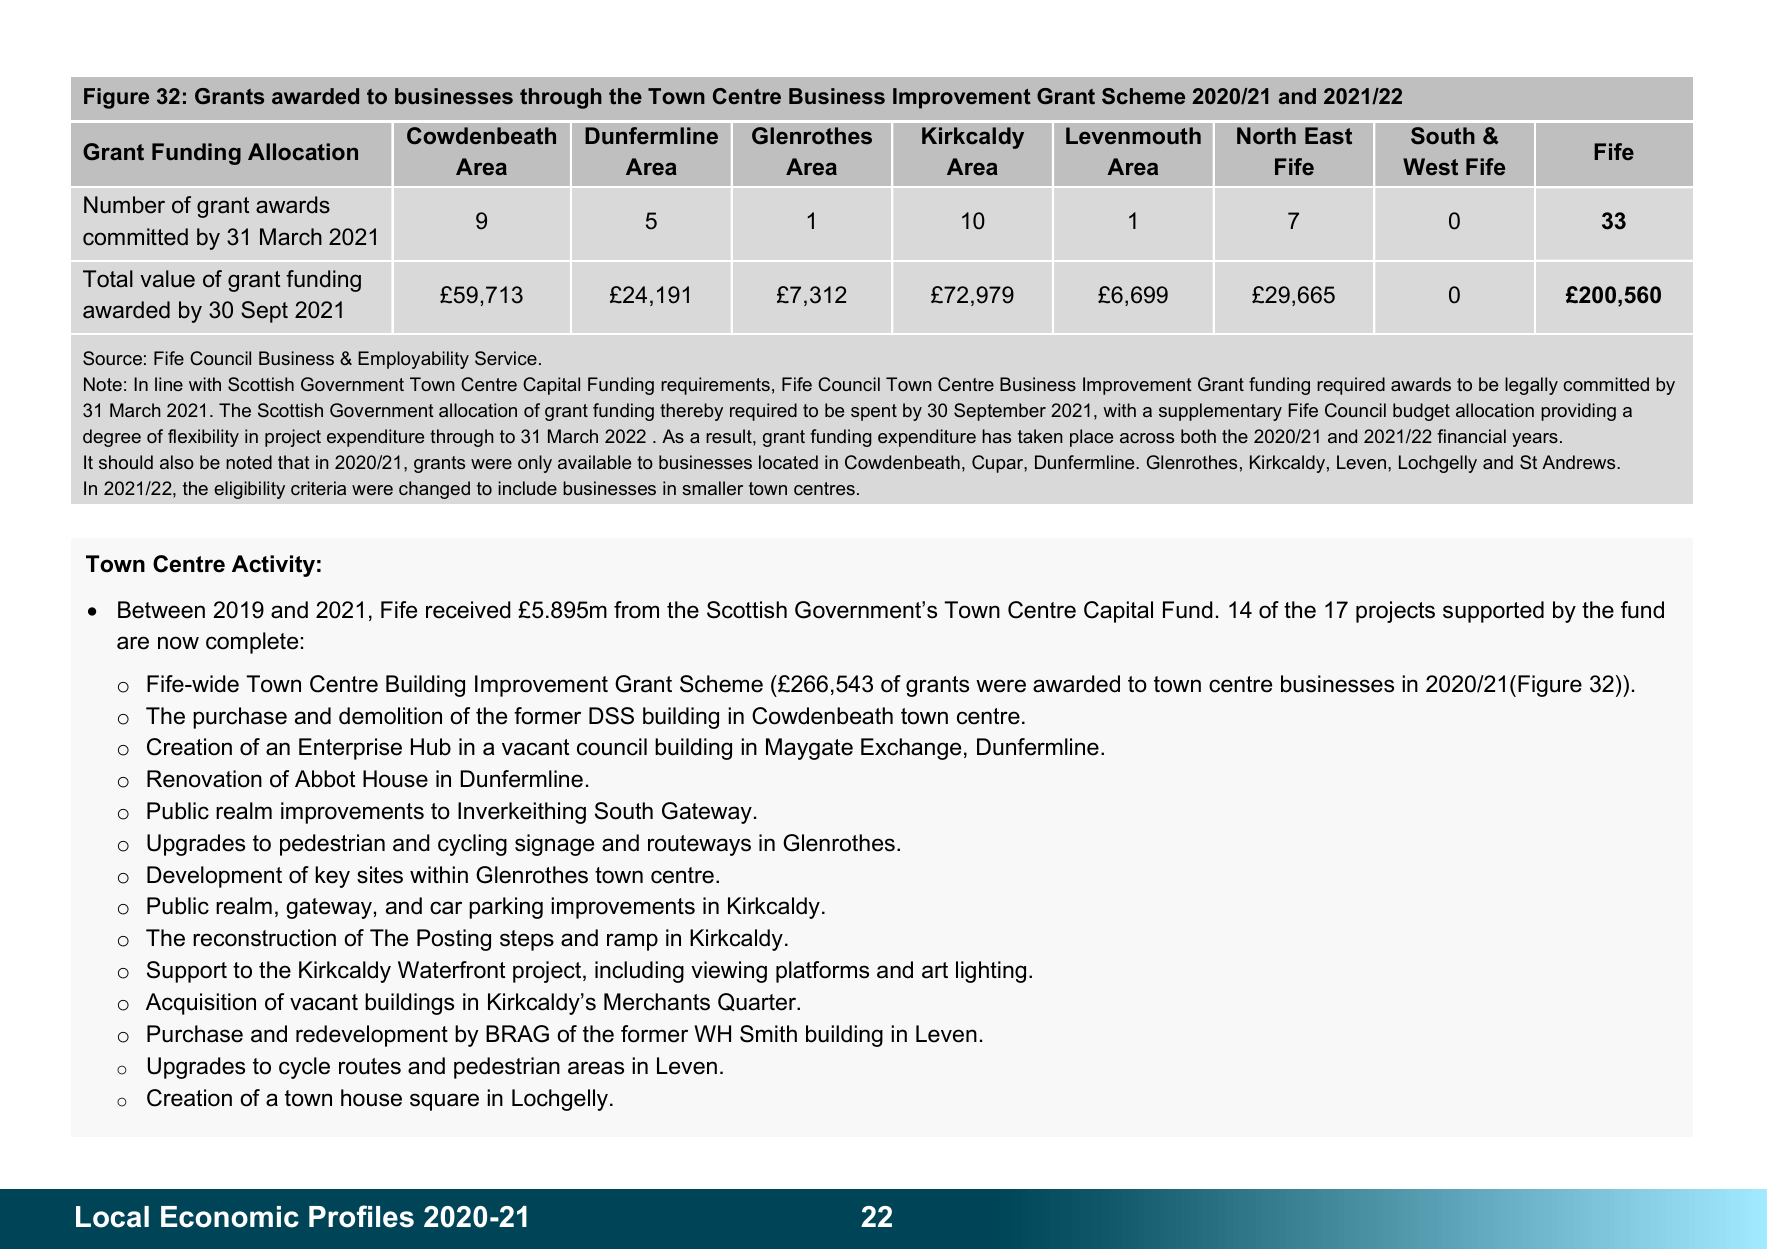 The width and height of the document is (1767, 1249). Describe the element at coordinates (230, 1217) in the document. I see `Economic` at that location.
